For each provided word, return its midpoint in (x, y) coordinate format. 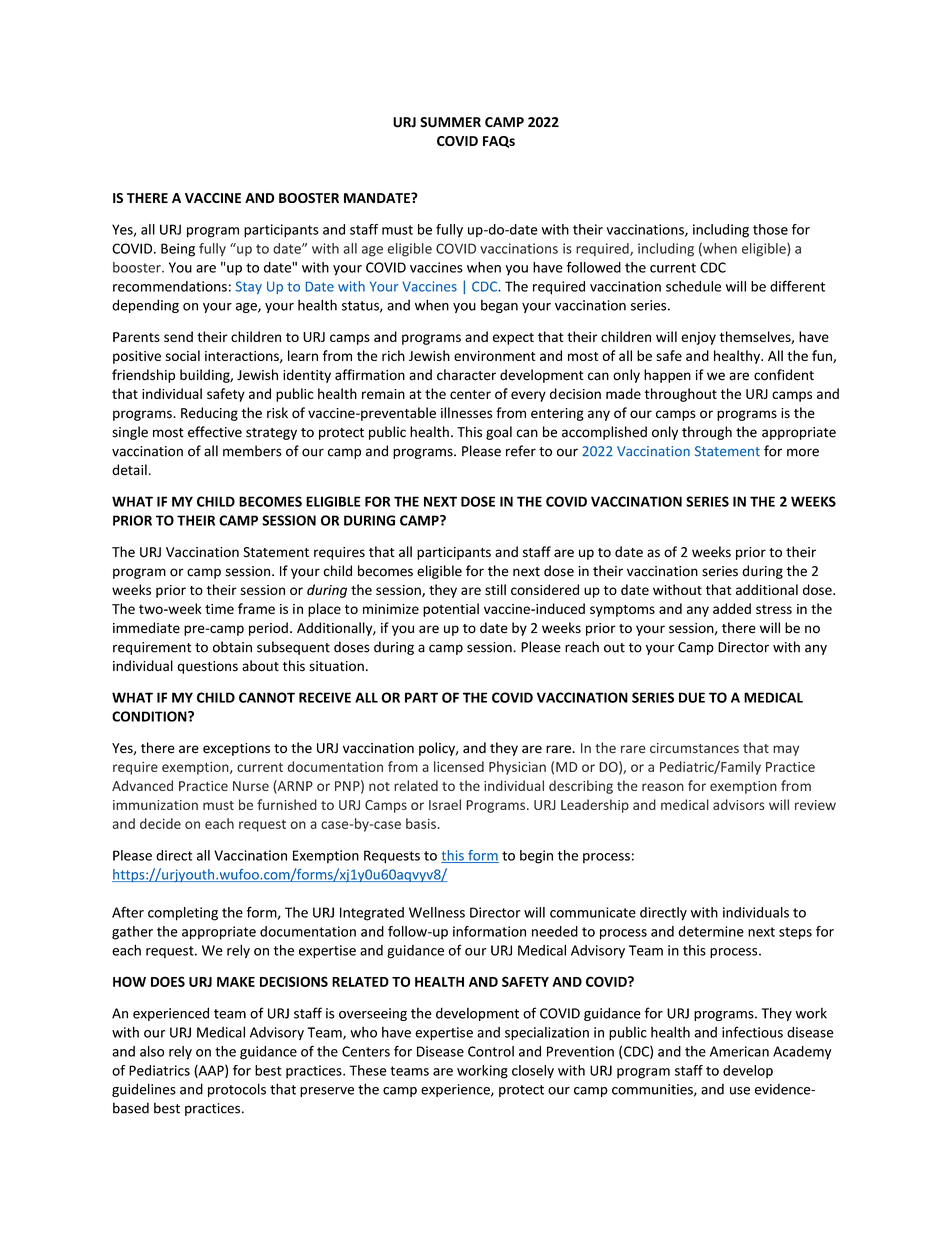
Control (491, 1051)
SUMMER (450, 122)
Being (178, 250)
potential (451, 610)
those (770, 229)
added (732, 608)
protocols (237, 1090)
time (219, 609)
